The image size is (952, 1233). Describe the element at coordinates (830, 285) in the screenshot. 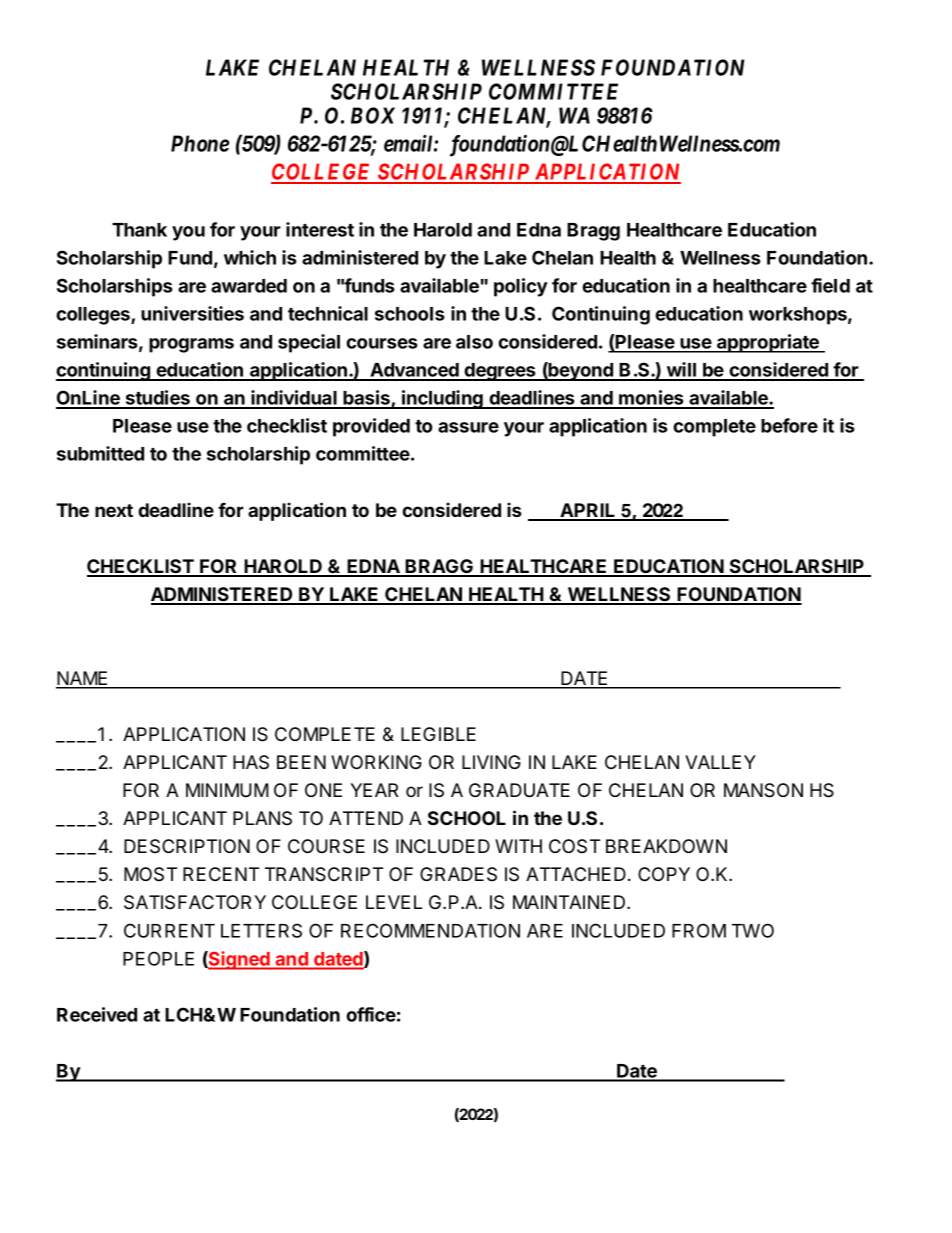

I see `field` at that location.
